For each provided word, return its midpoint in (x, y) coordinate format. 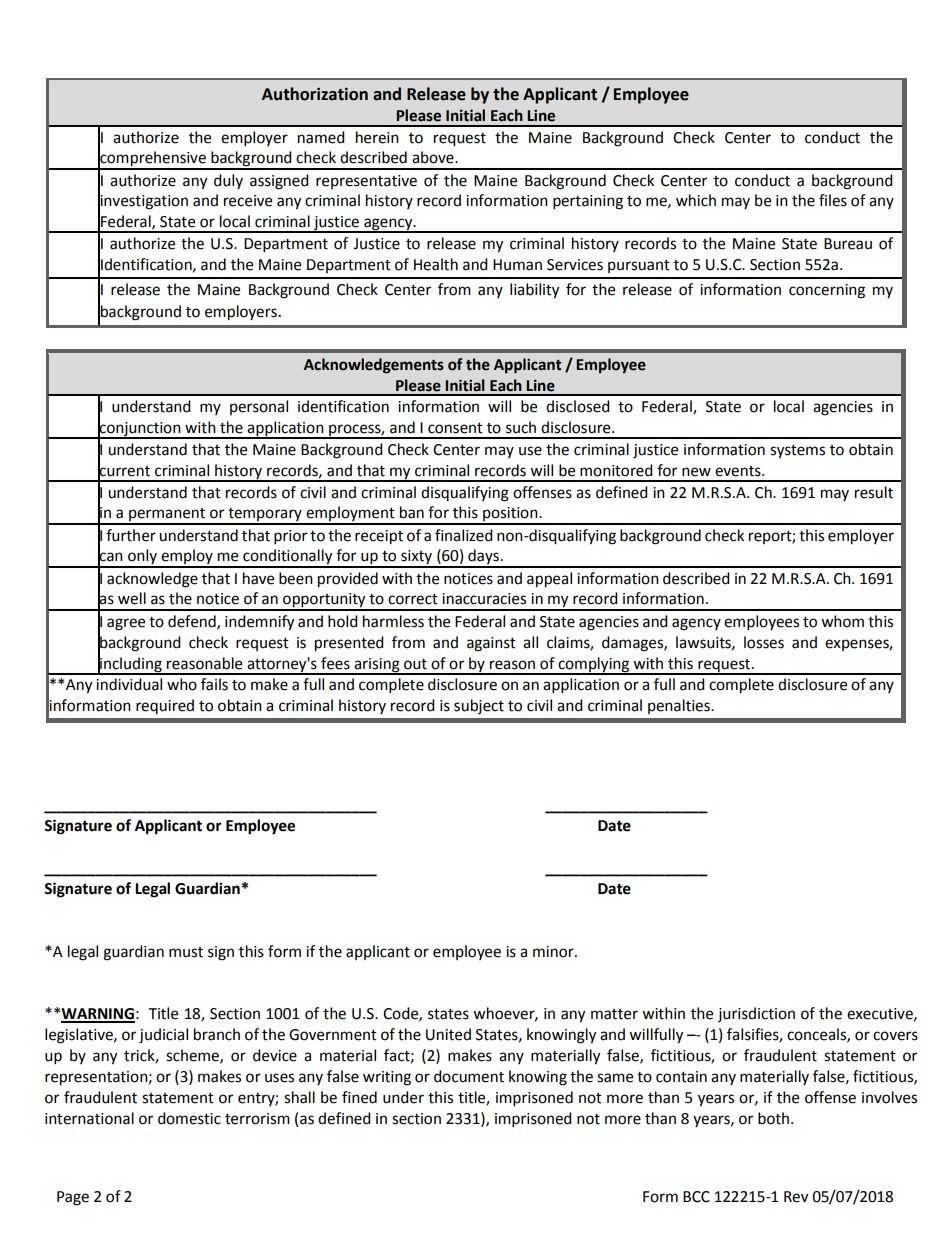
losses (764, 642)
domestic (189, 1118)
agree (126, 624)
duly (228, 181)
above (434, 157)
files (833, 200)
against (491, 644)
